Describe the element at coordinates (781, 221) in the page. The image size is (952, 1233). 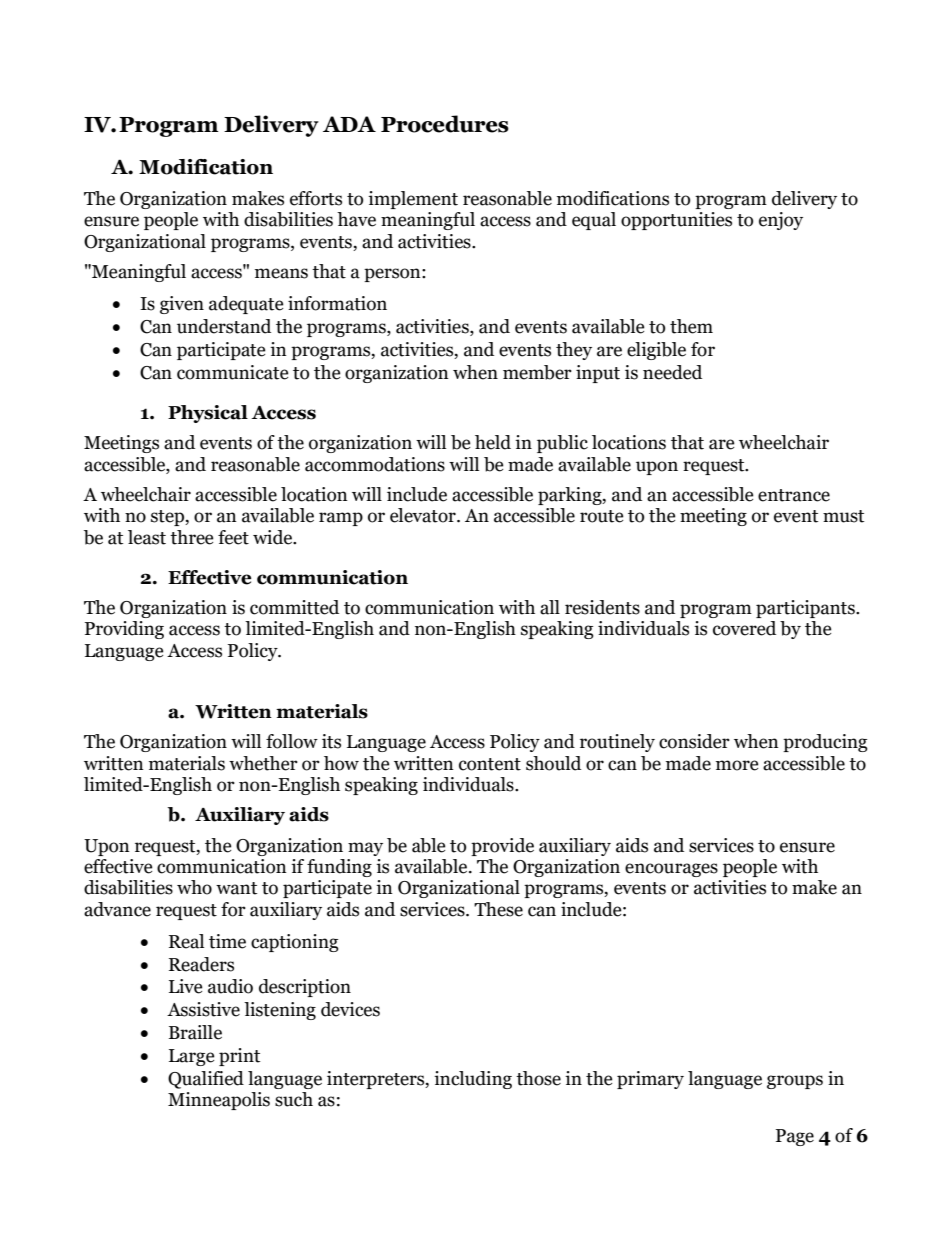
I see `enjoy` at that location.
